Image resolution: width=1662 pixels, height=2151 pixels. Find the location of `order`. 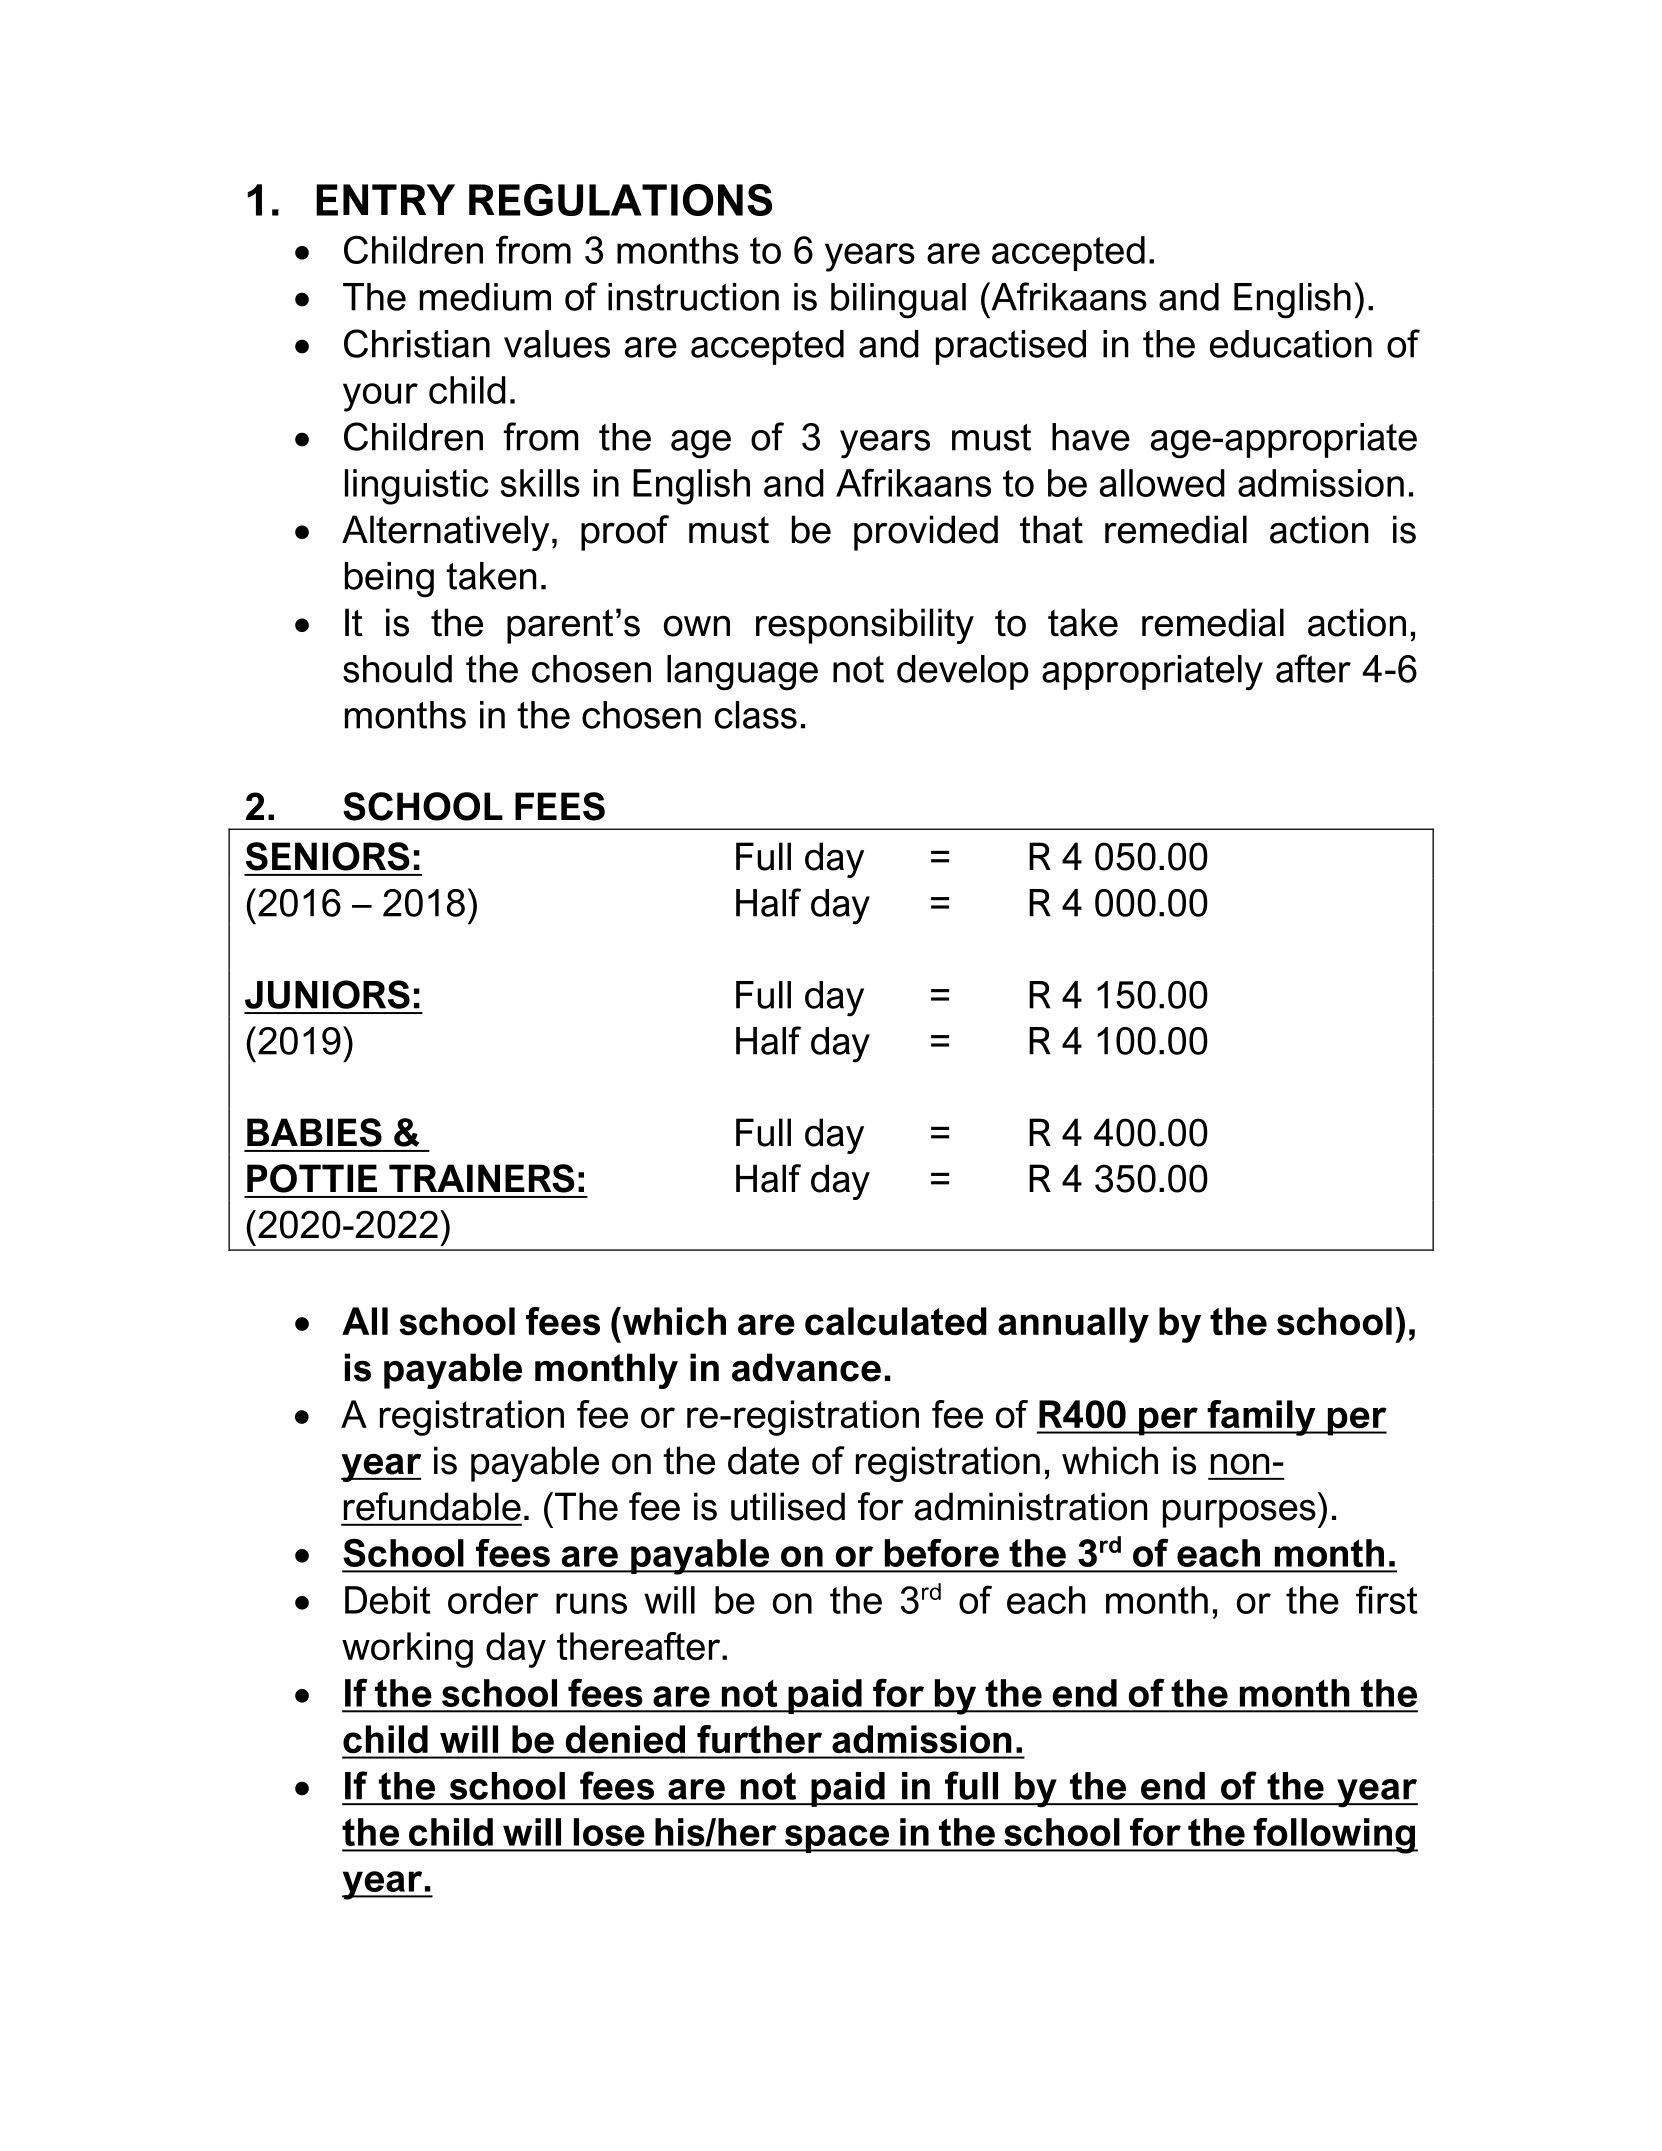

order is located at coordinates (493, 1600).
